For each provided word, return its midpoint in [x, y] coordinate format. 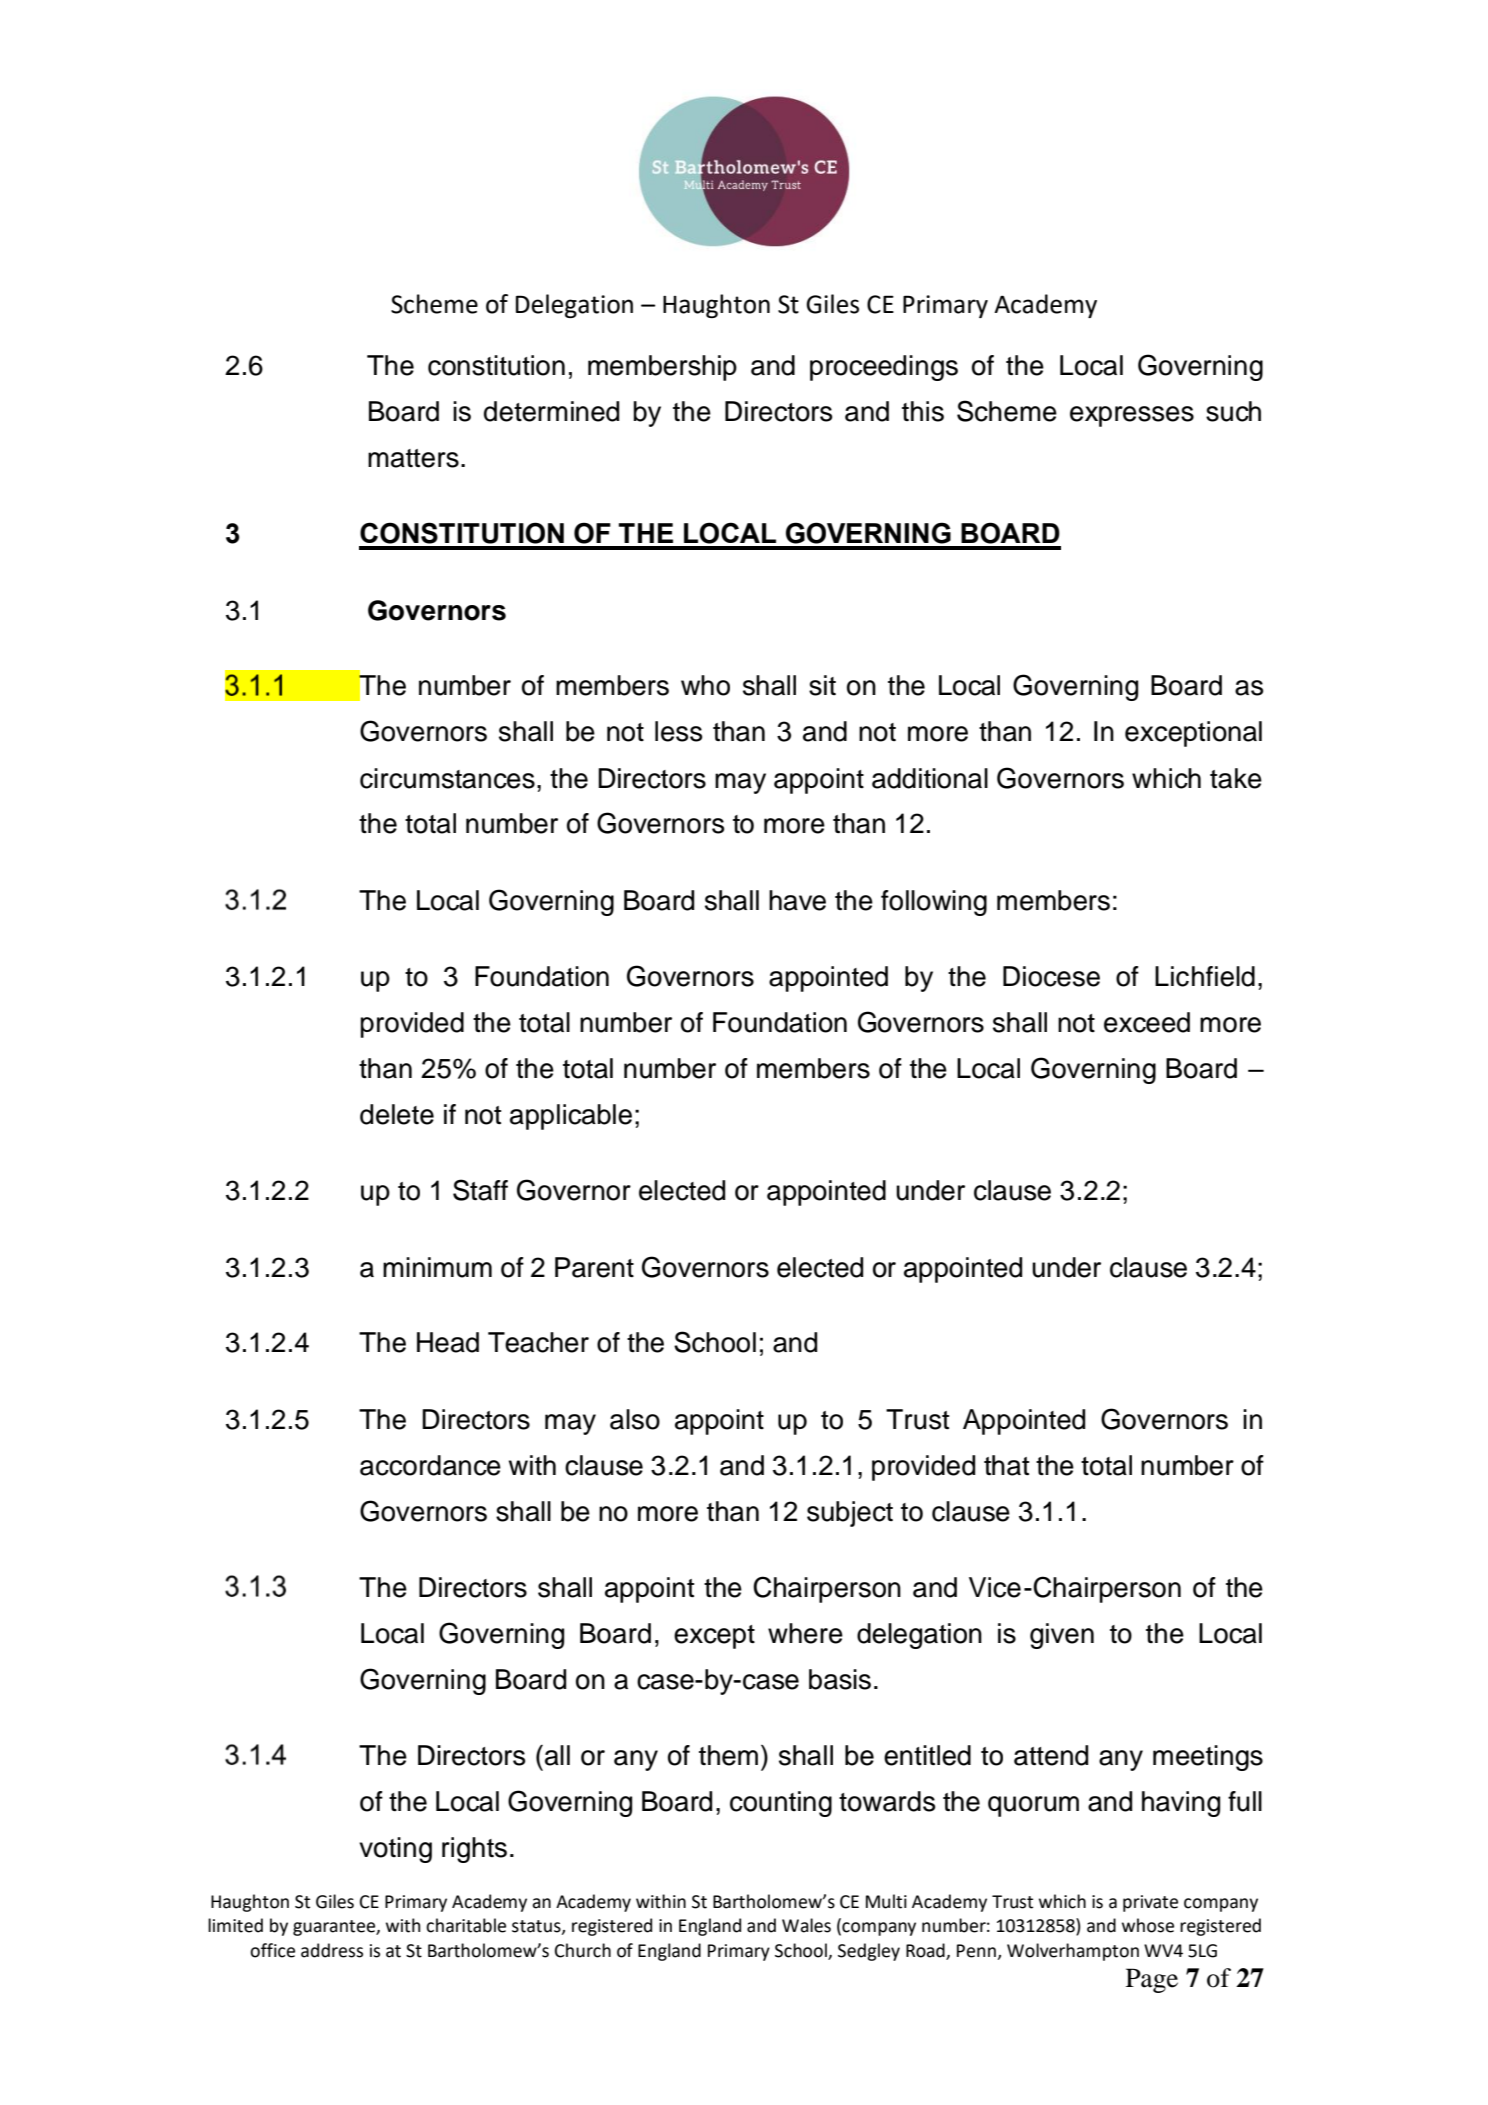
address [332, 1950]
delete [397, 1114]
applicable [571, 1117]
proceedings [884, 368]
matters [413, 458]
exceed [1147, 1022]
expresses [1132, 416]
